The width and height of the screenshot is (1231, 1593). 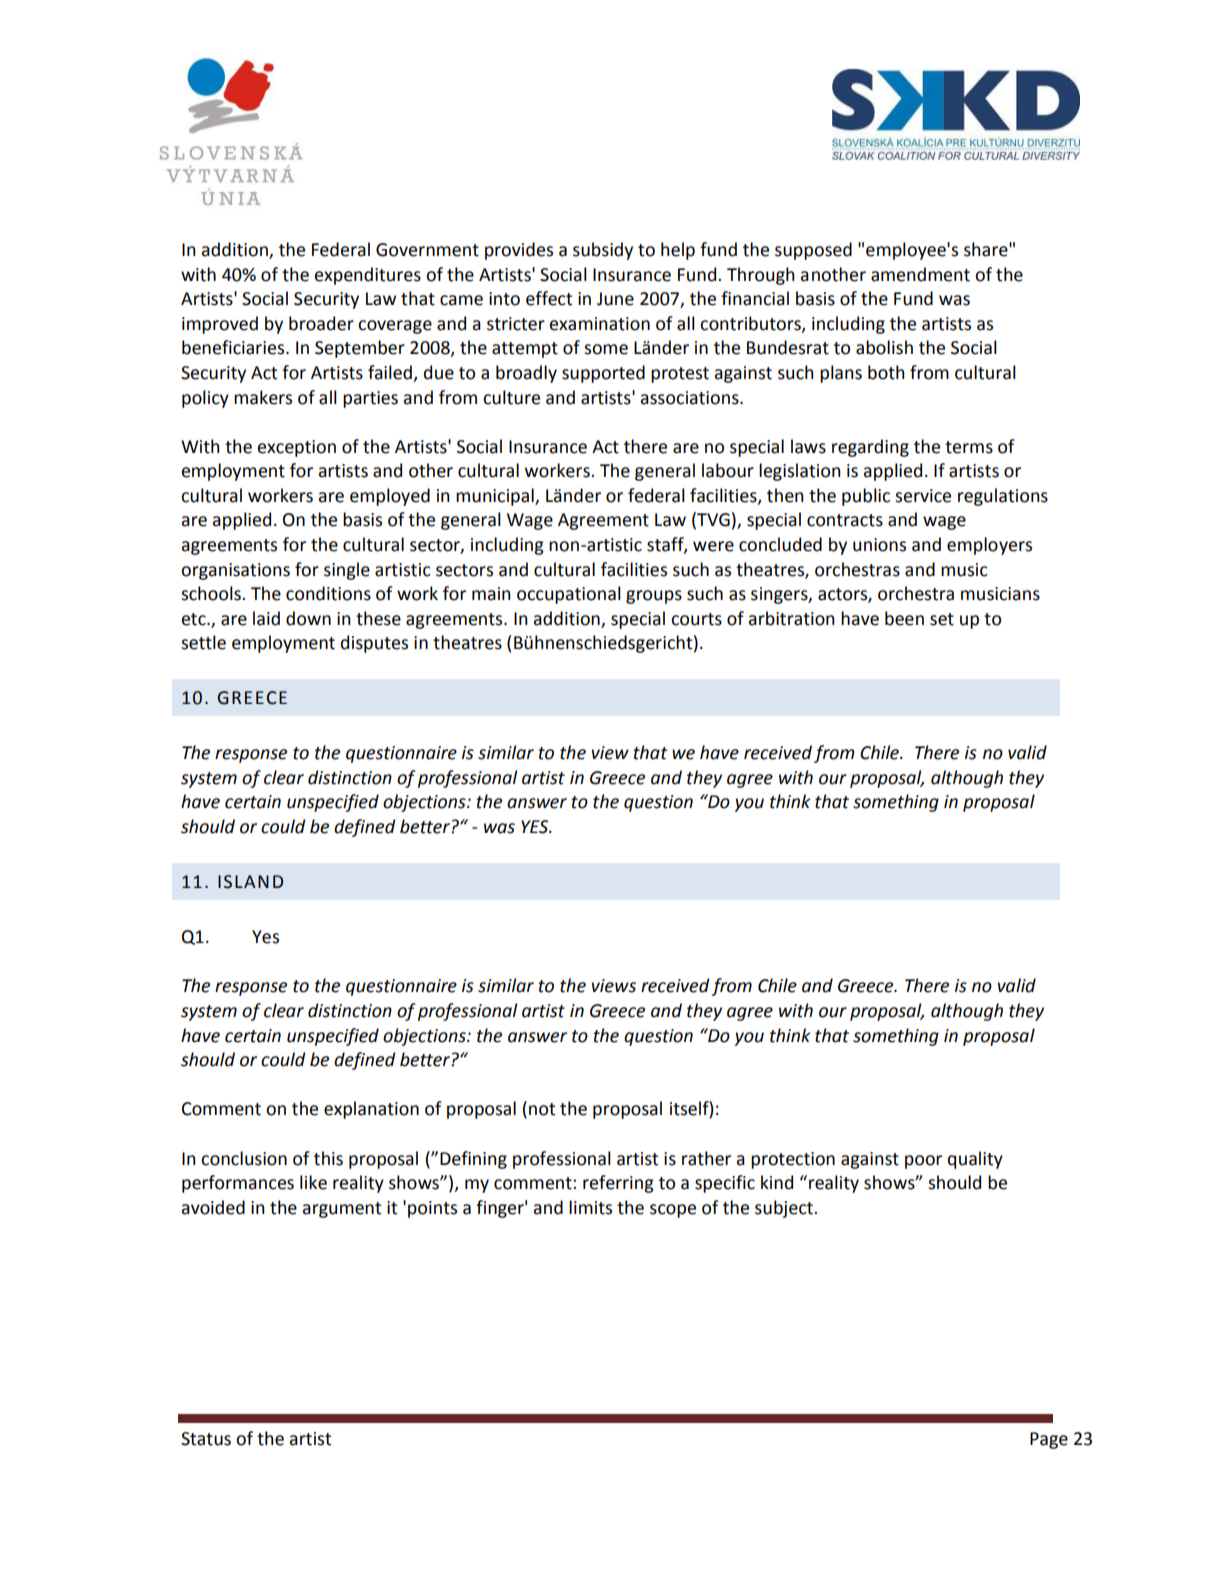 I want to click on been, so click(x=904, y=618).
